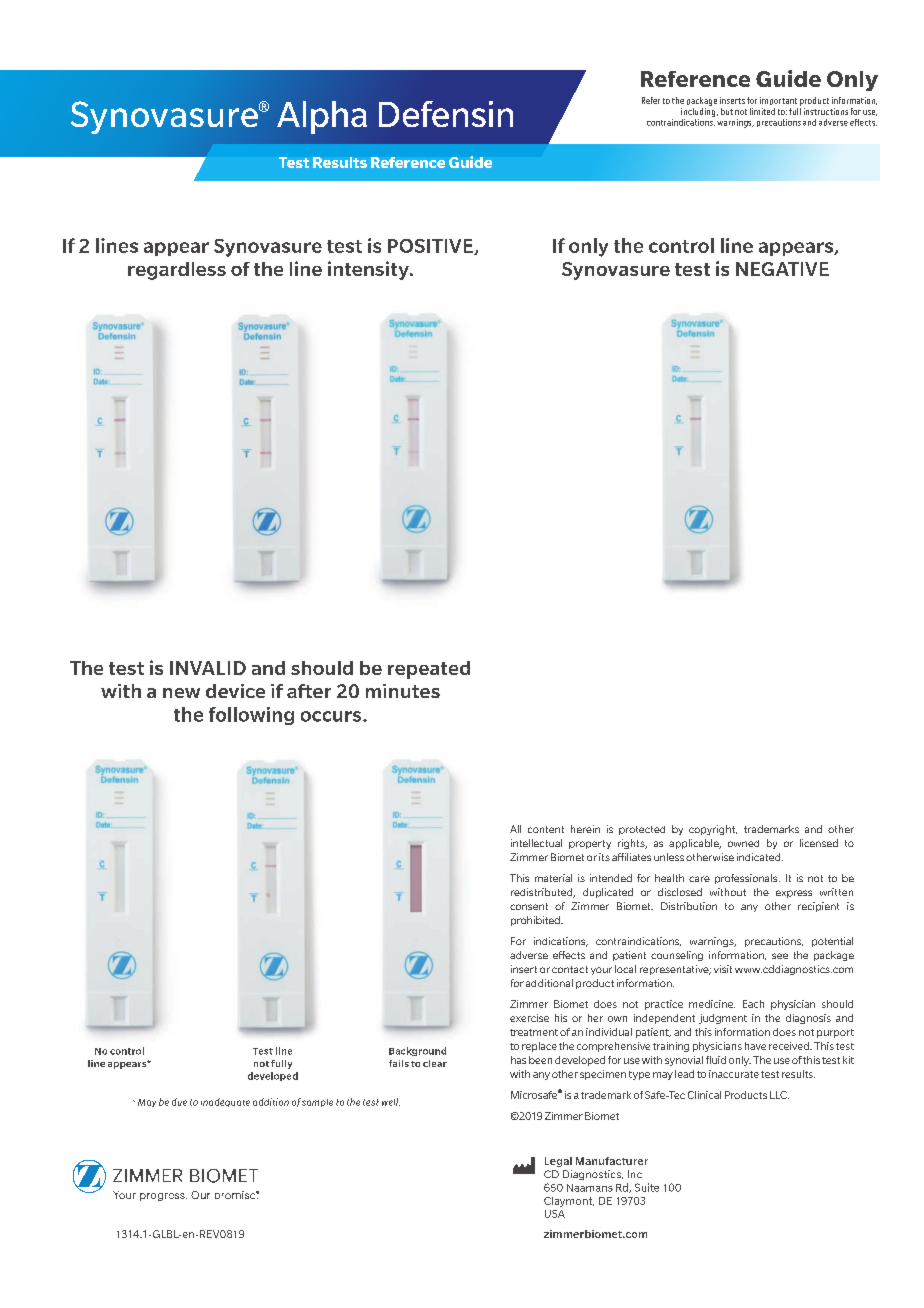 The width and height of the screenshot is (924, 1308). Describe the element at coordinates (235, 691) in the screenshot. I see `device` at that location.
